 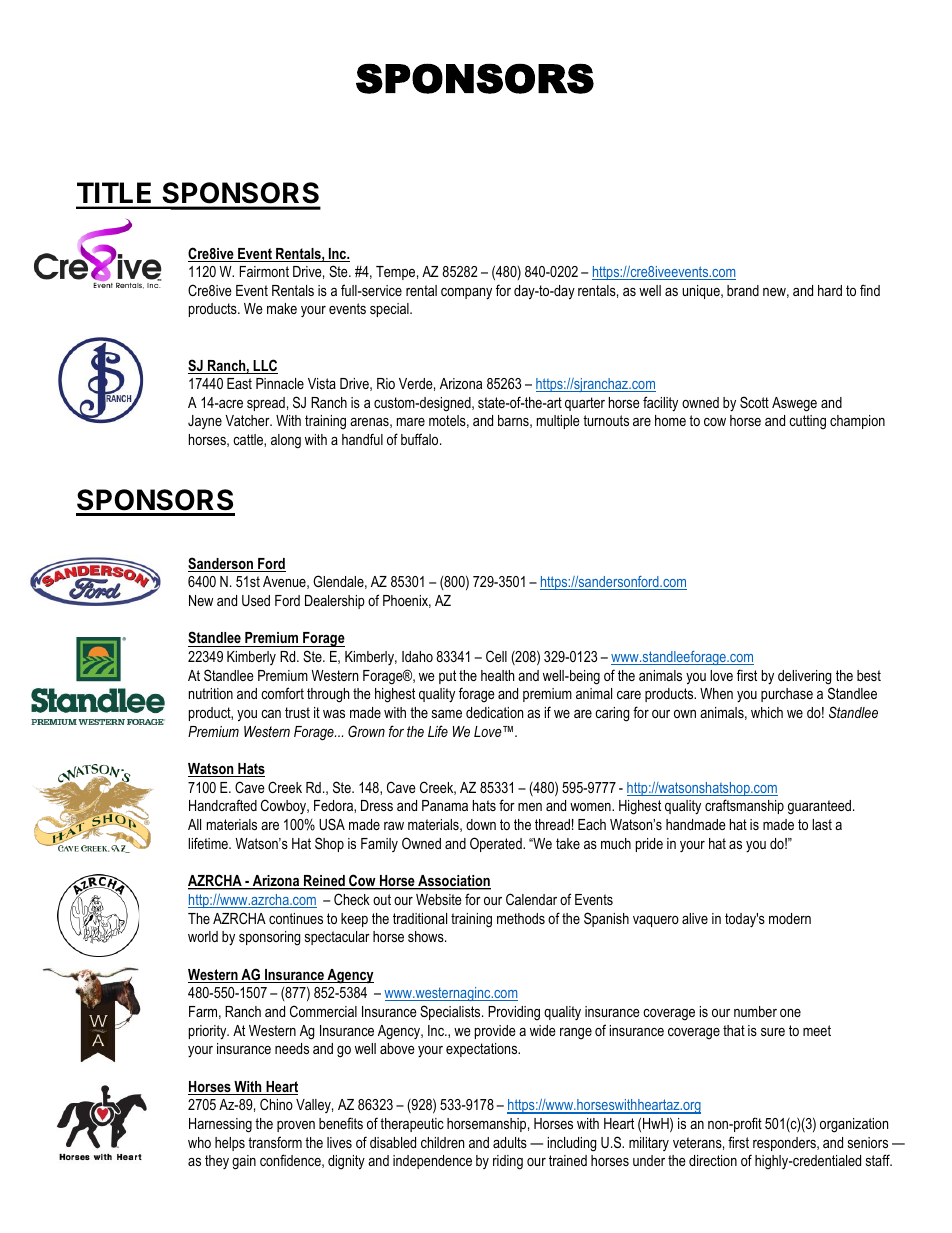 I want to click on along, so click(x=286, y=441).
